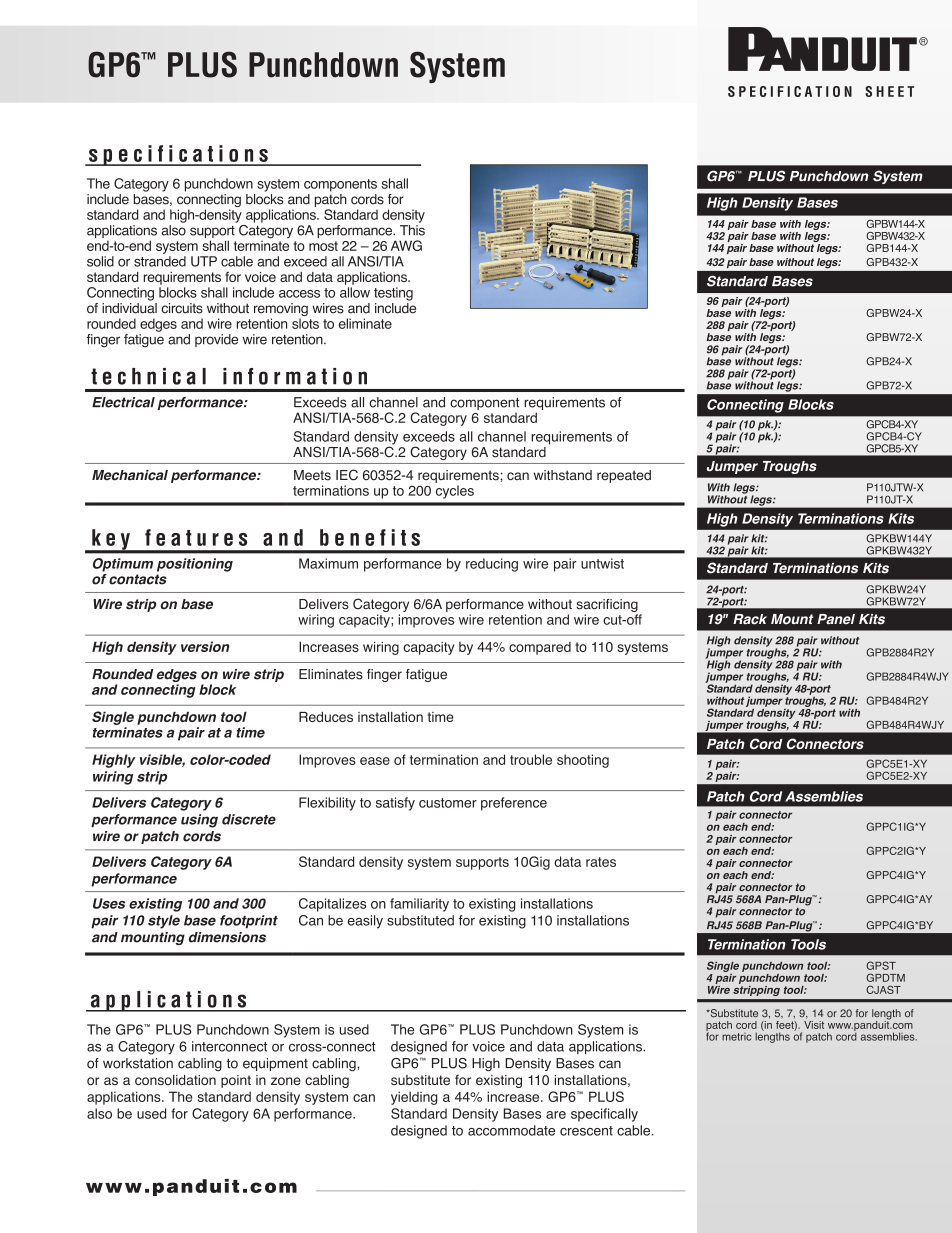  What do you see at coordinates (583, 761) in the page?
I see `shooting` at bounding box center [583, 761].
